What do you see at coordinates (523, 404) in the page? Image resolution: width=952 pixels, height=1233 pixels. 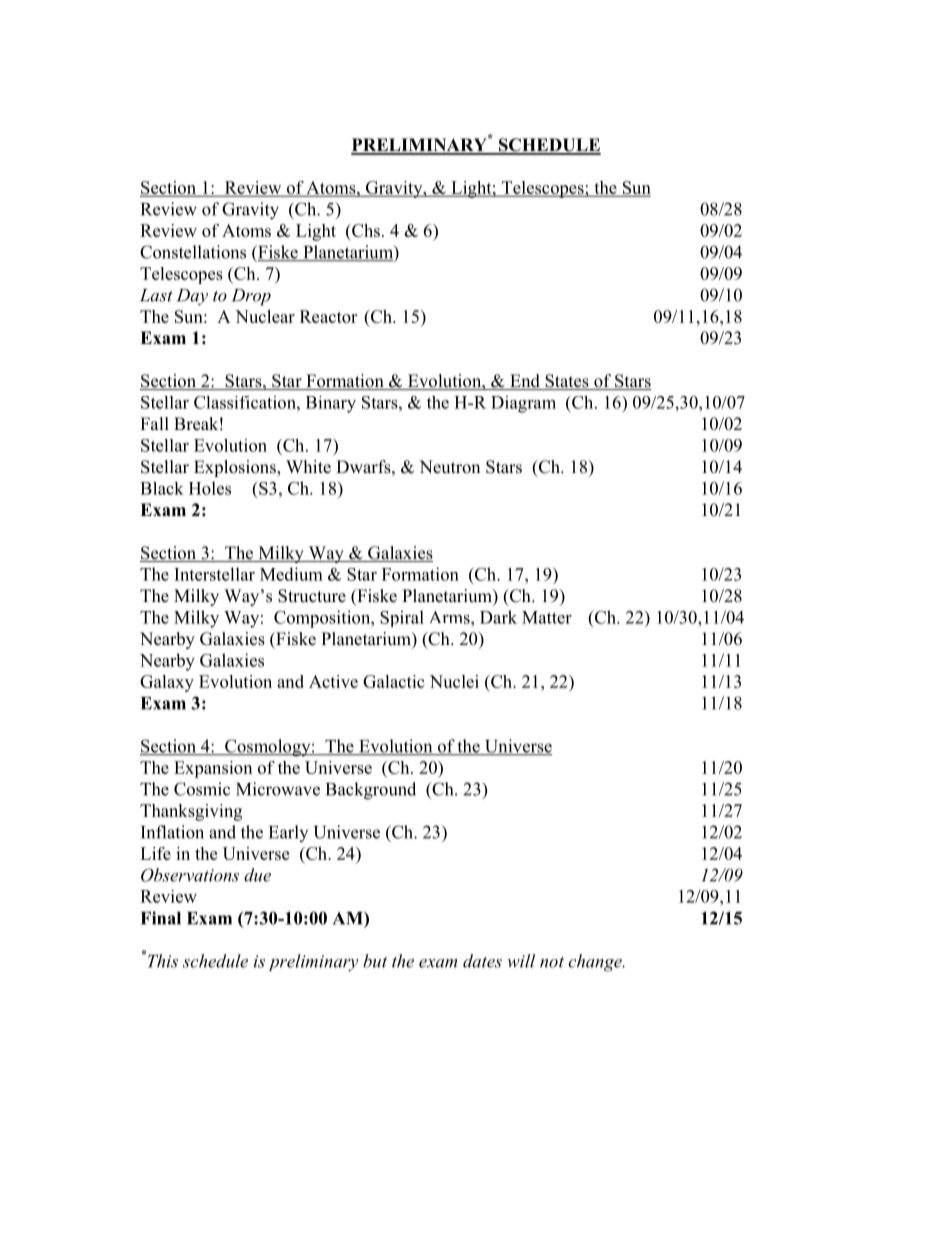 I see `Diagram` at bounding box center [523, 404].
